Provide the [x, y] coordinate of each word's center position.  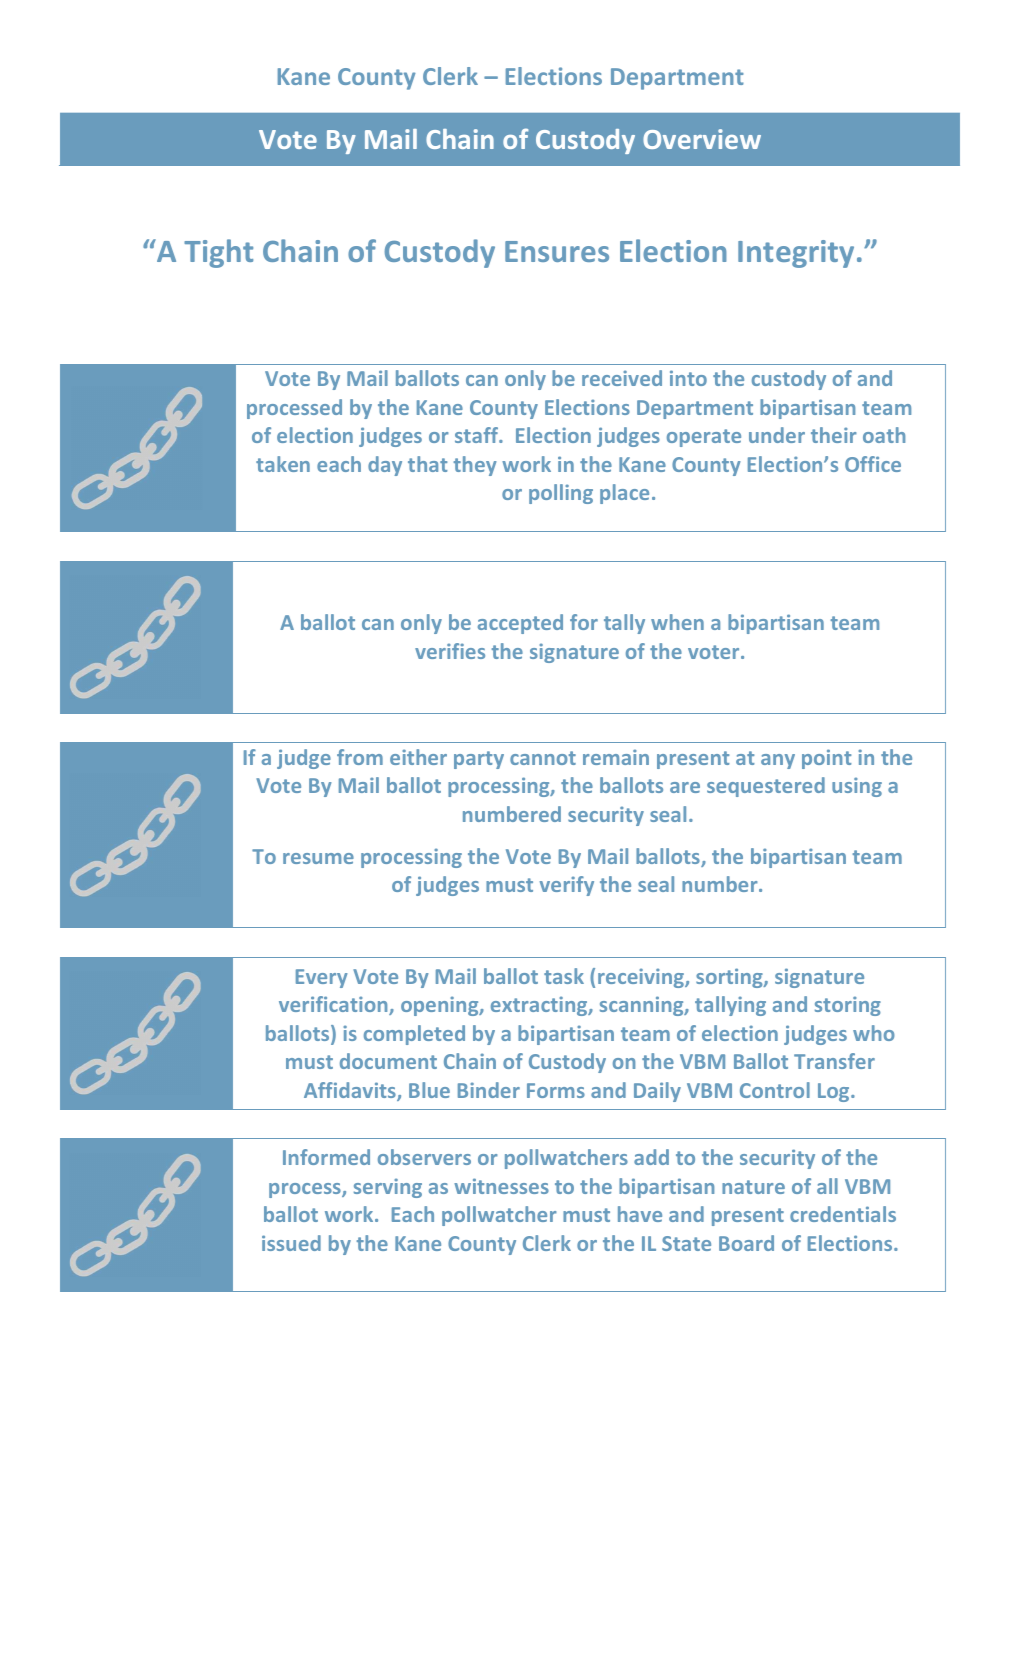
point [826, 759]
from [360, 757]
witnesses [501, 1186]
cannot [543, 758]
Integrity [796, 254]
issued [291, 1243]
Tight [218, 253]
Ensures [557, 251]
